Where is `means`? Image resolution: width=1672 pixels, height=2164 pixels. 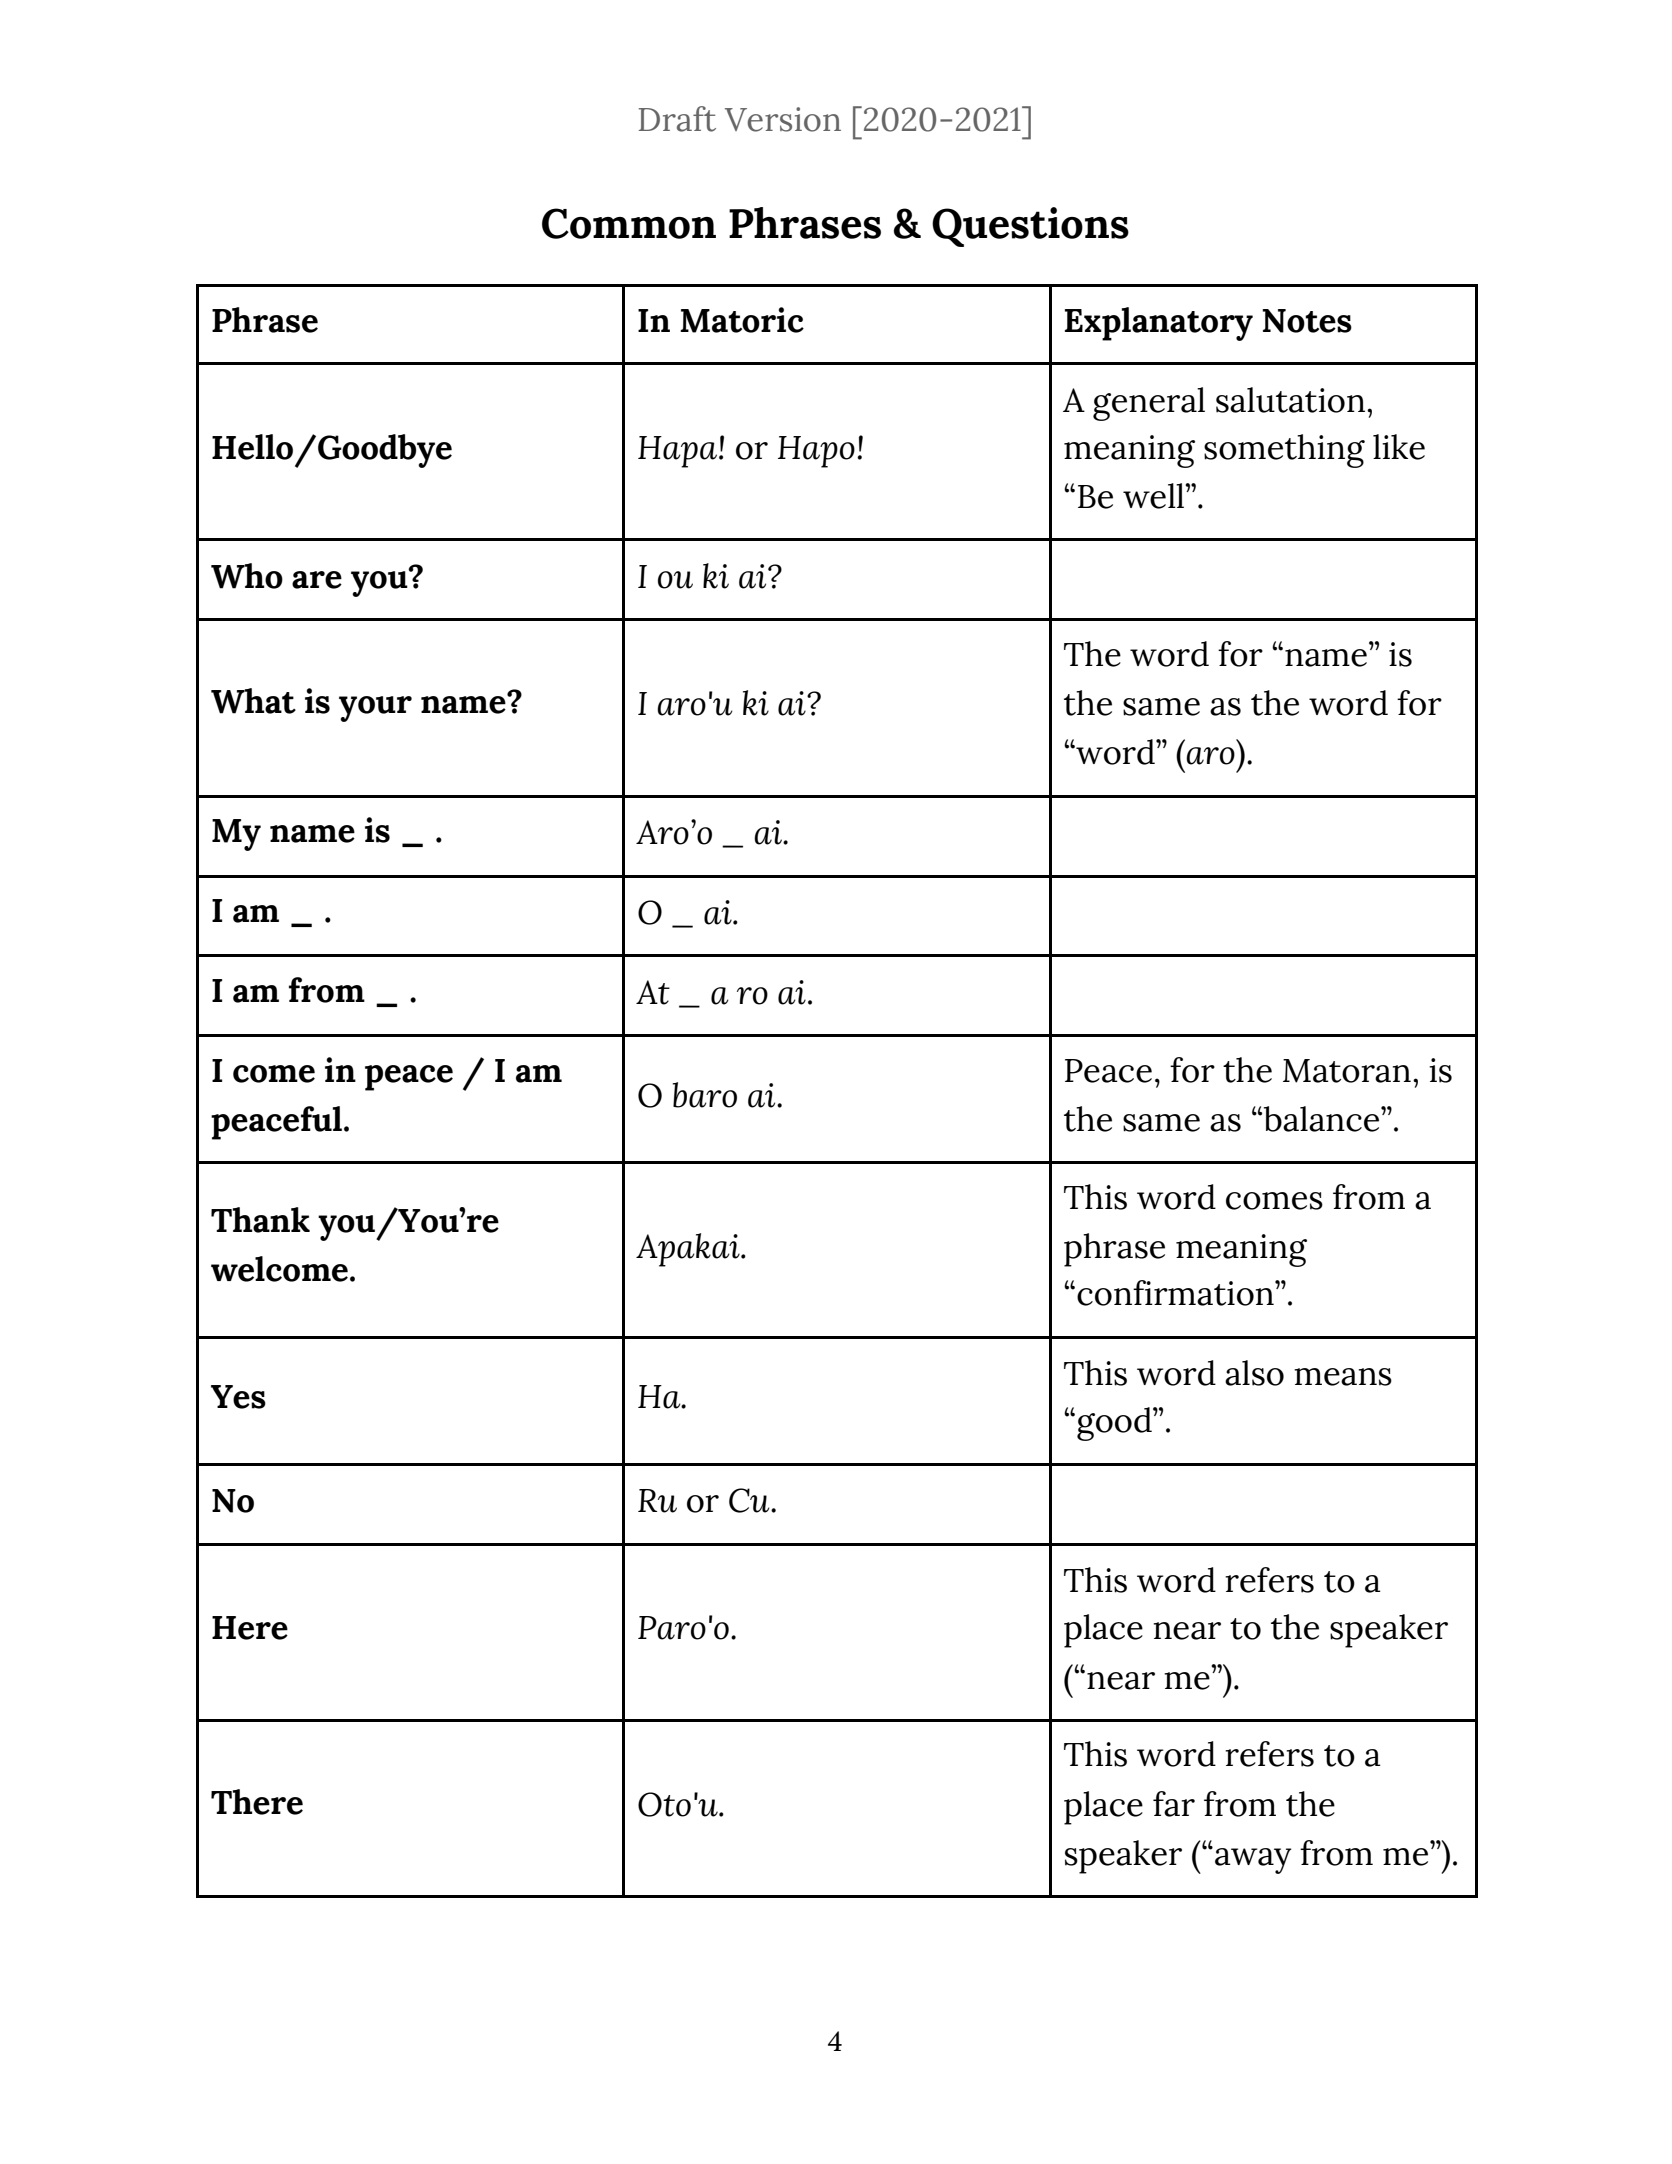 means is located at coordinates (1343, 1377).
